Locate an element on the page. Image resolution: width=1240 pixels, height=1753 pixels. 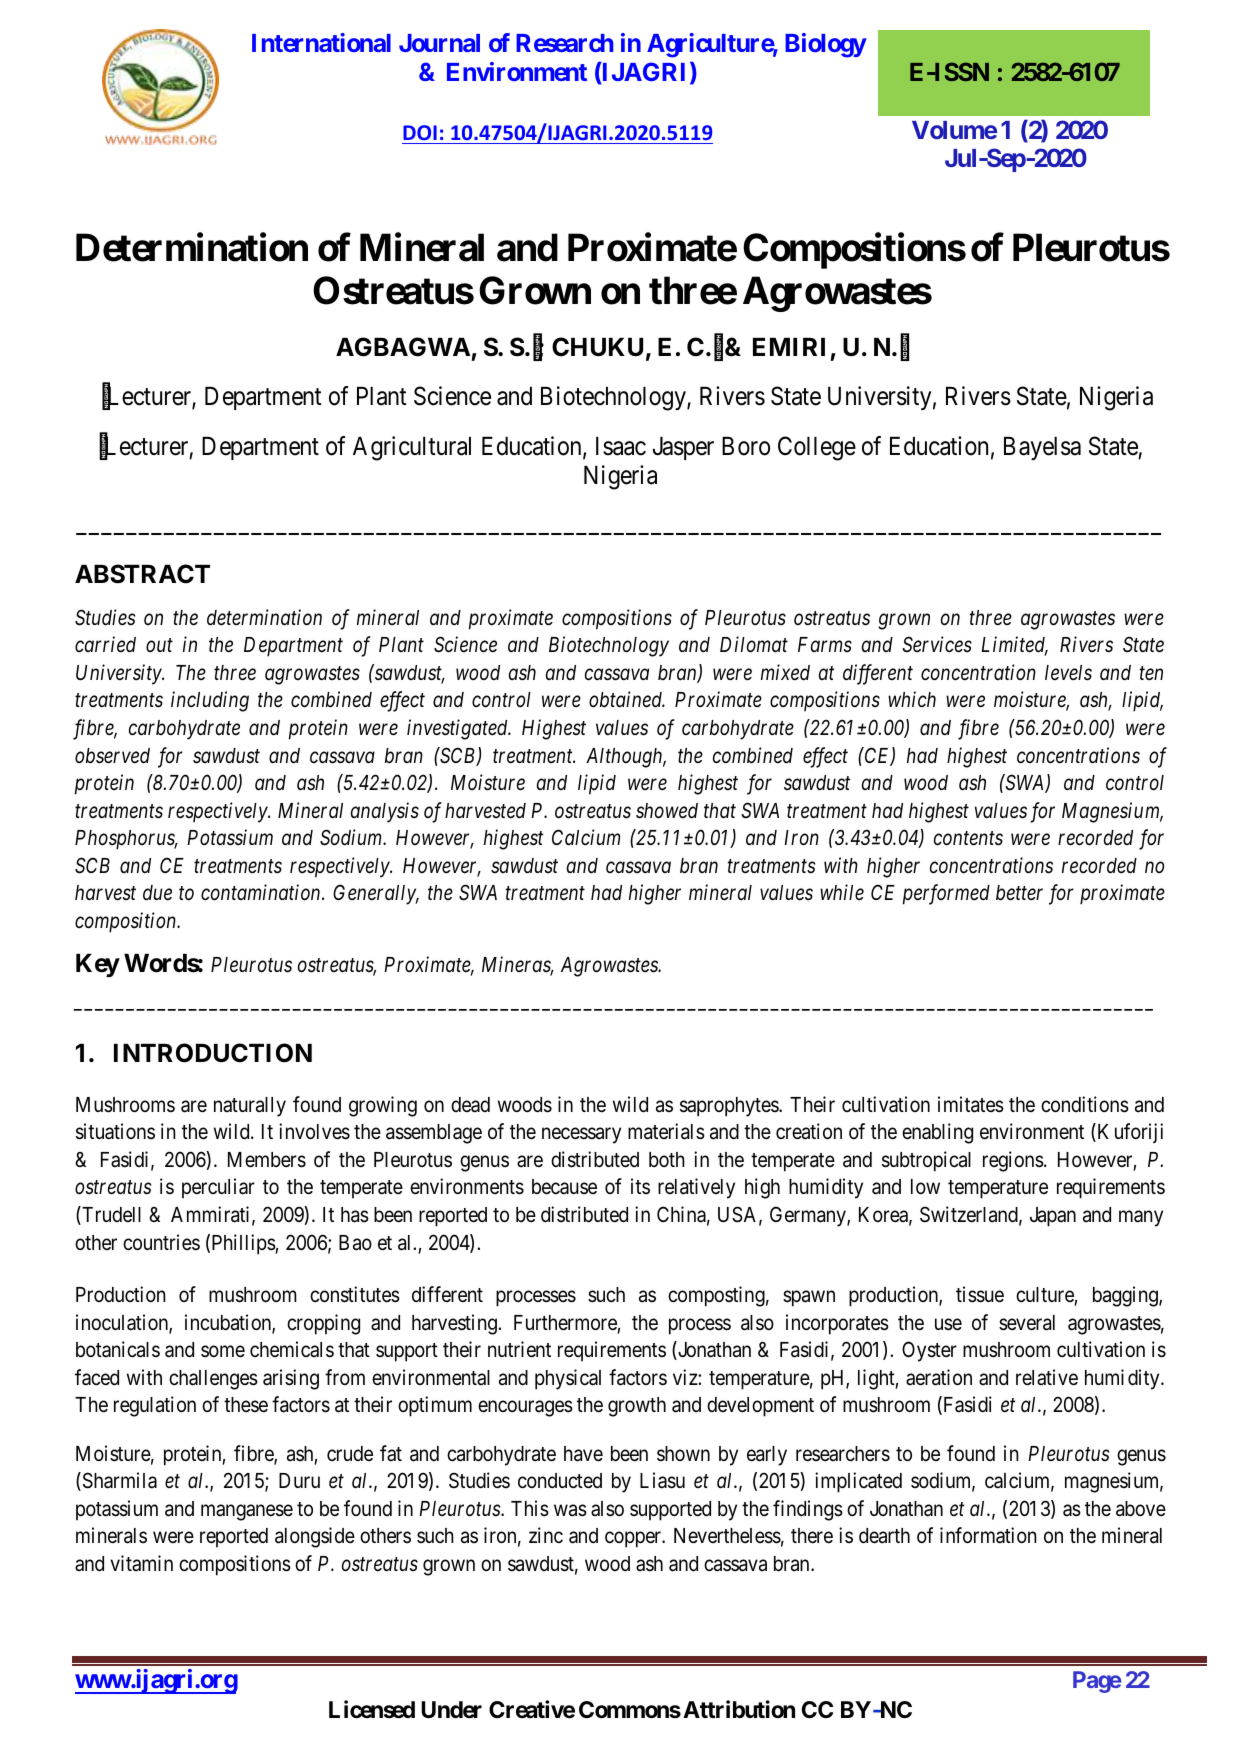
showed is located at coordinates (667, 811).
